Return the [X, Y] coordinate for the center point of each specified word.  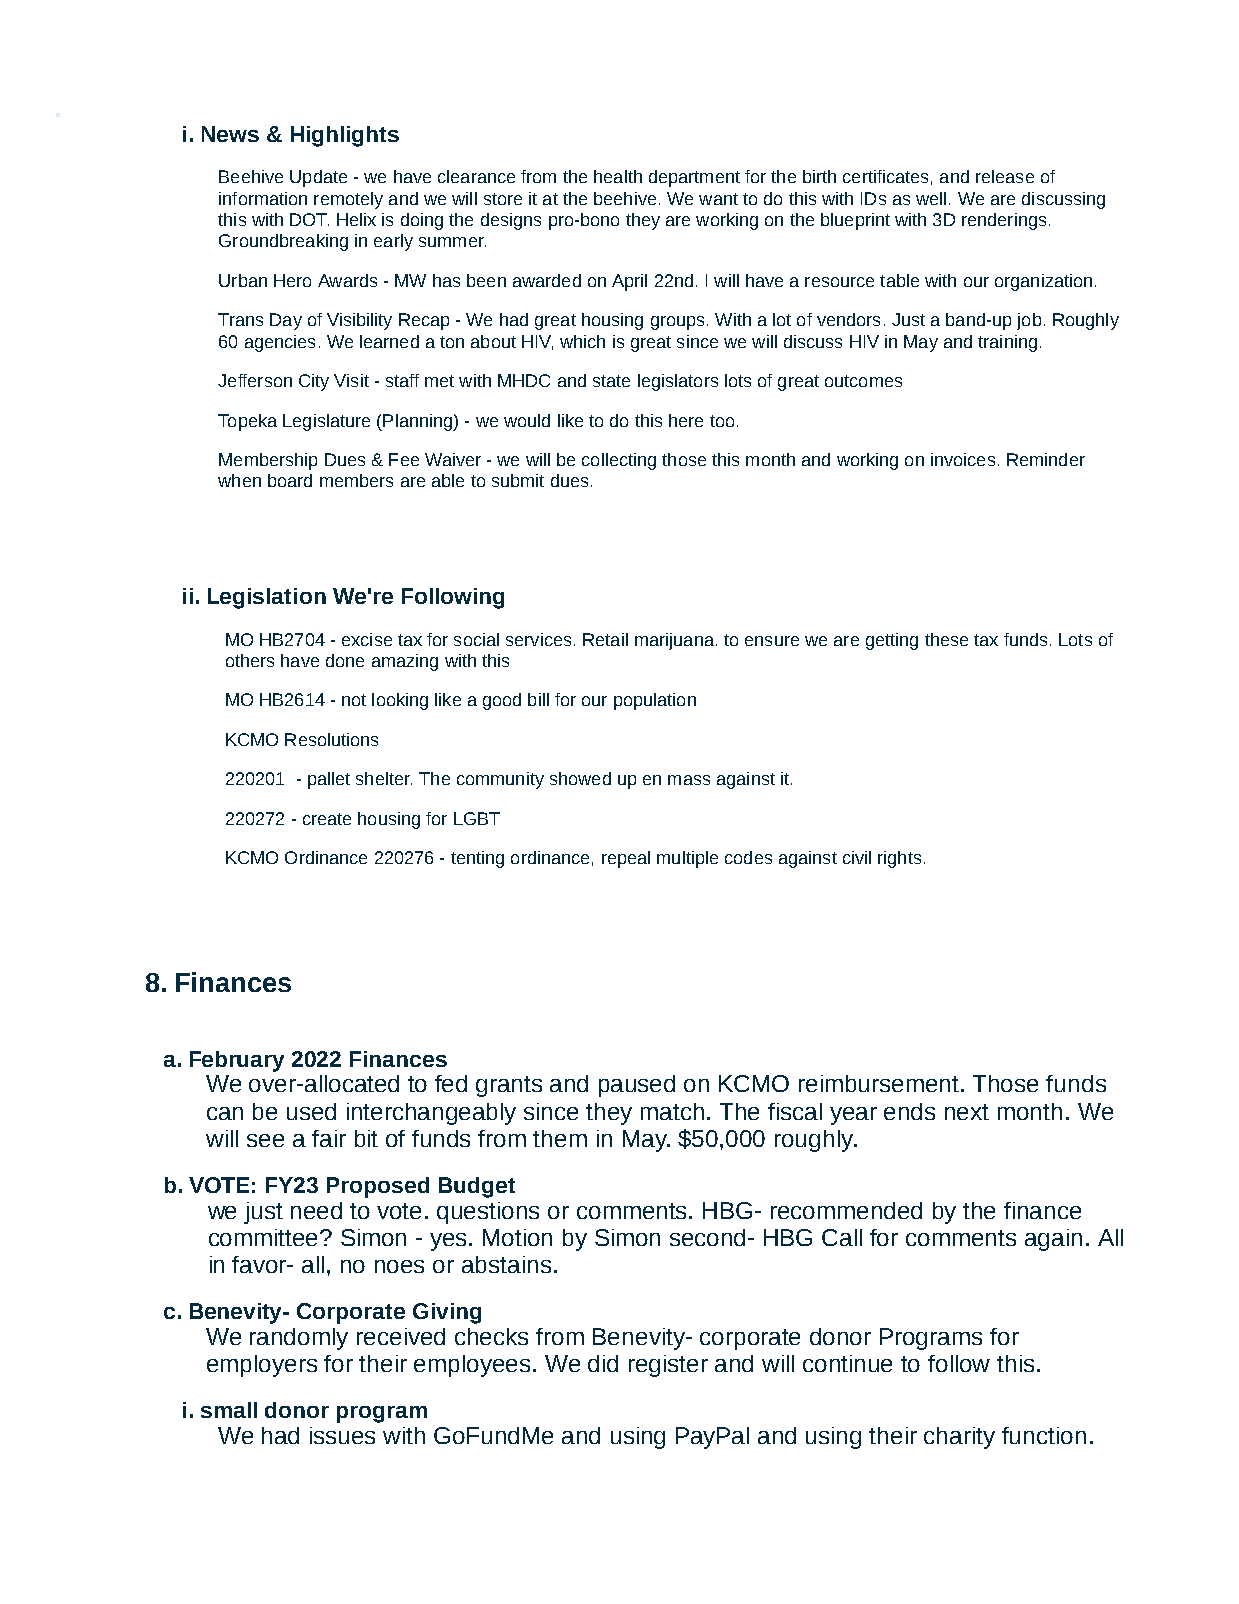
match [672, 1111]
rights [899, 859]
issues [342, 1435]
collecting [619, 461]
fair [329, 1138]
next [967, 1112]
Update [318, 178]
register [668, 1366]
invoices [963, 459]
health [618, 176]
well [931, 198]
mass [689, 780]
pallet [329, 780]
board [290, 480]
